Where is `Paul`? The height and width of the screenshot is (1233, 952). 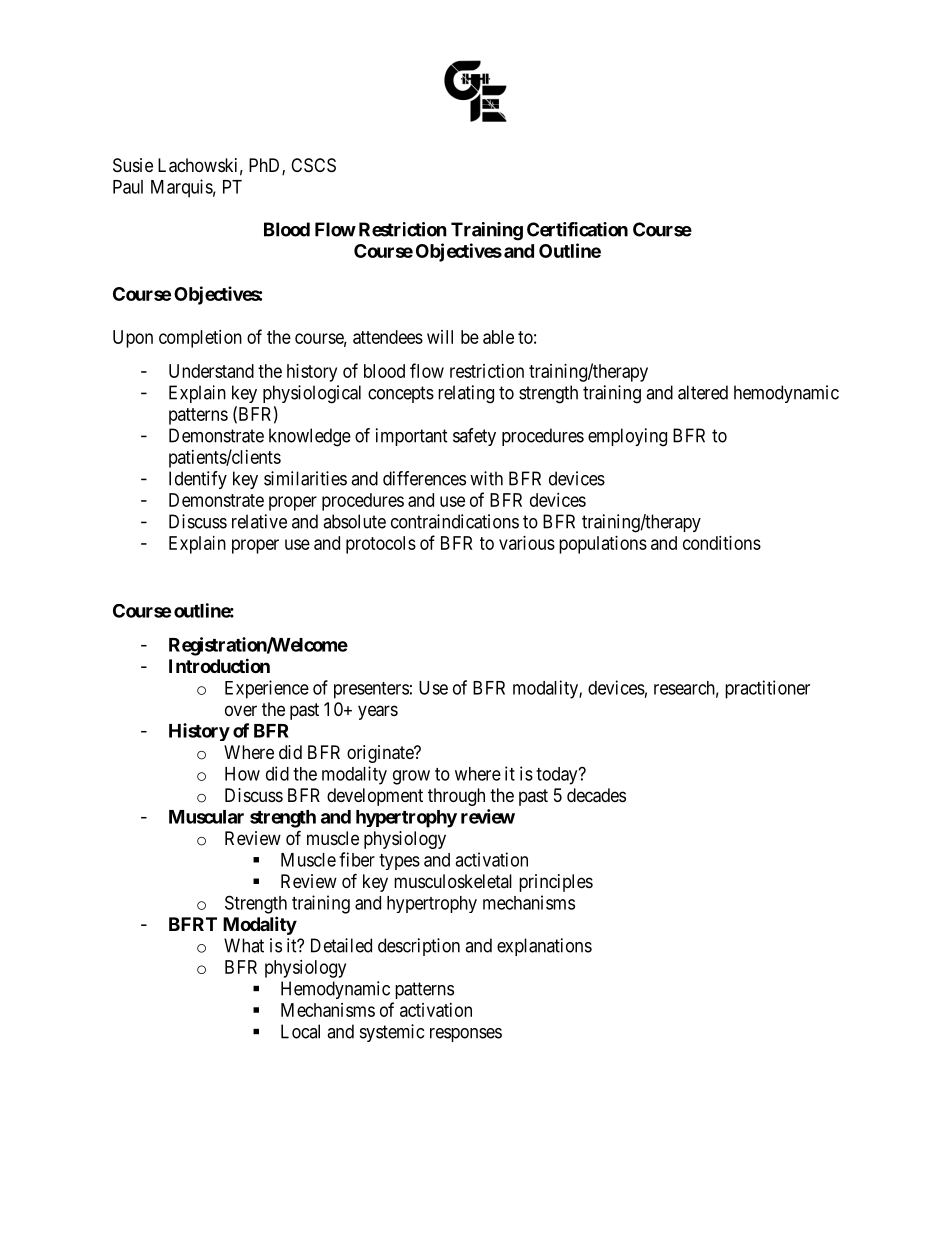
Paul is located at coordinates (128, 187).
